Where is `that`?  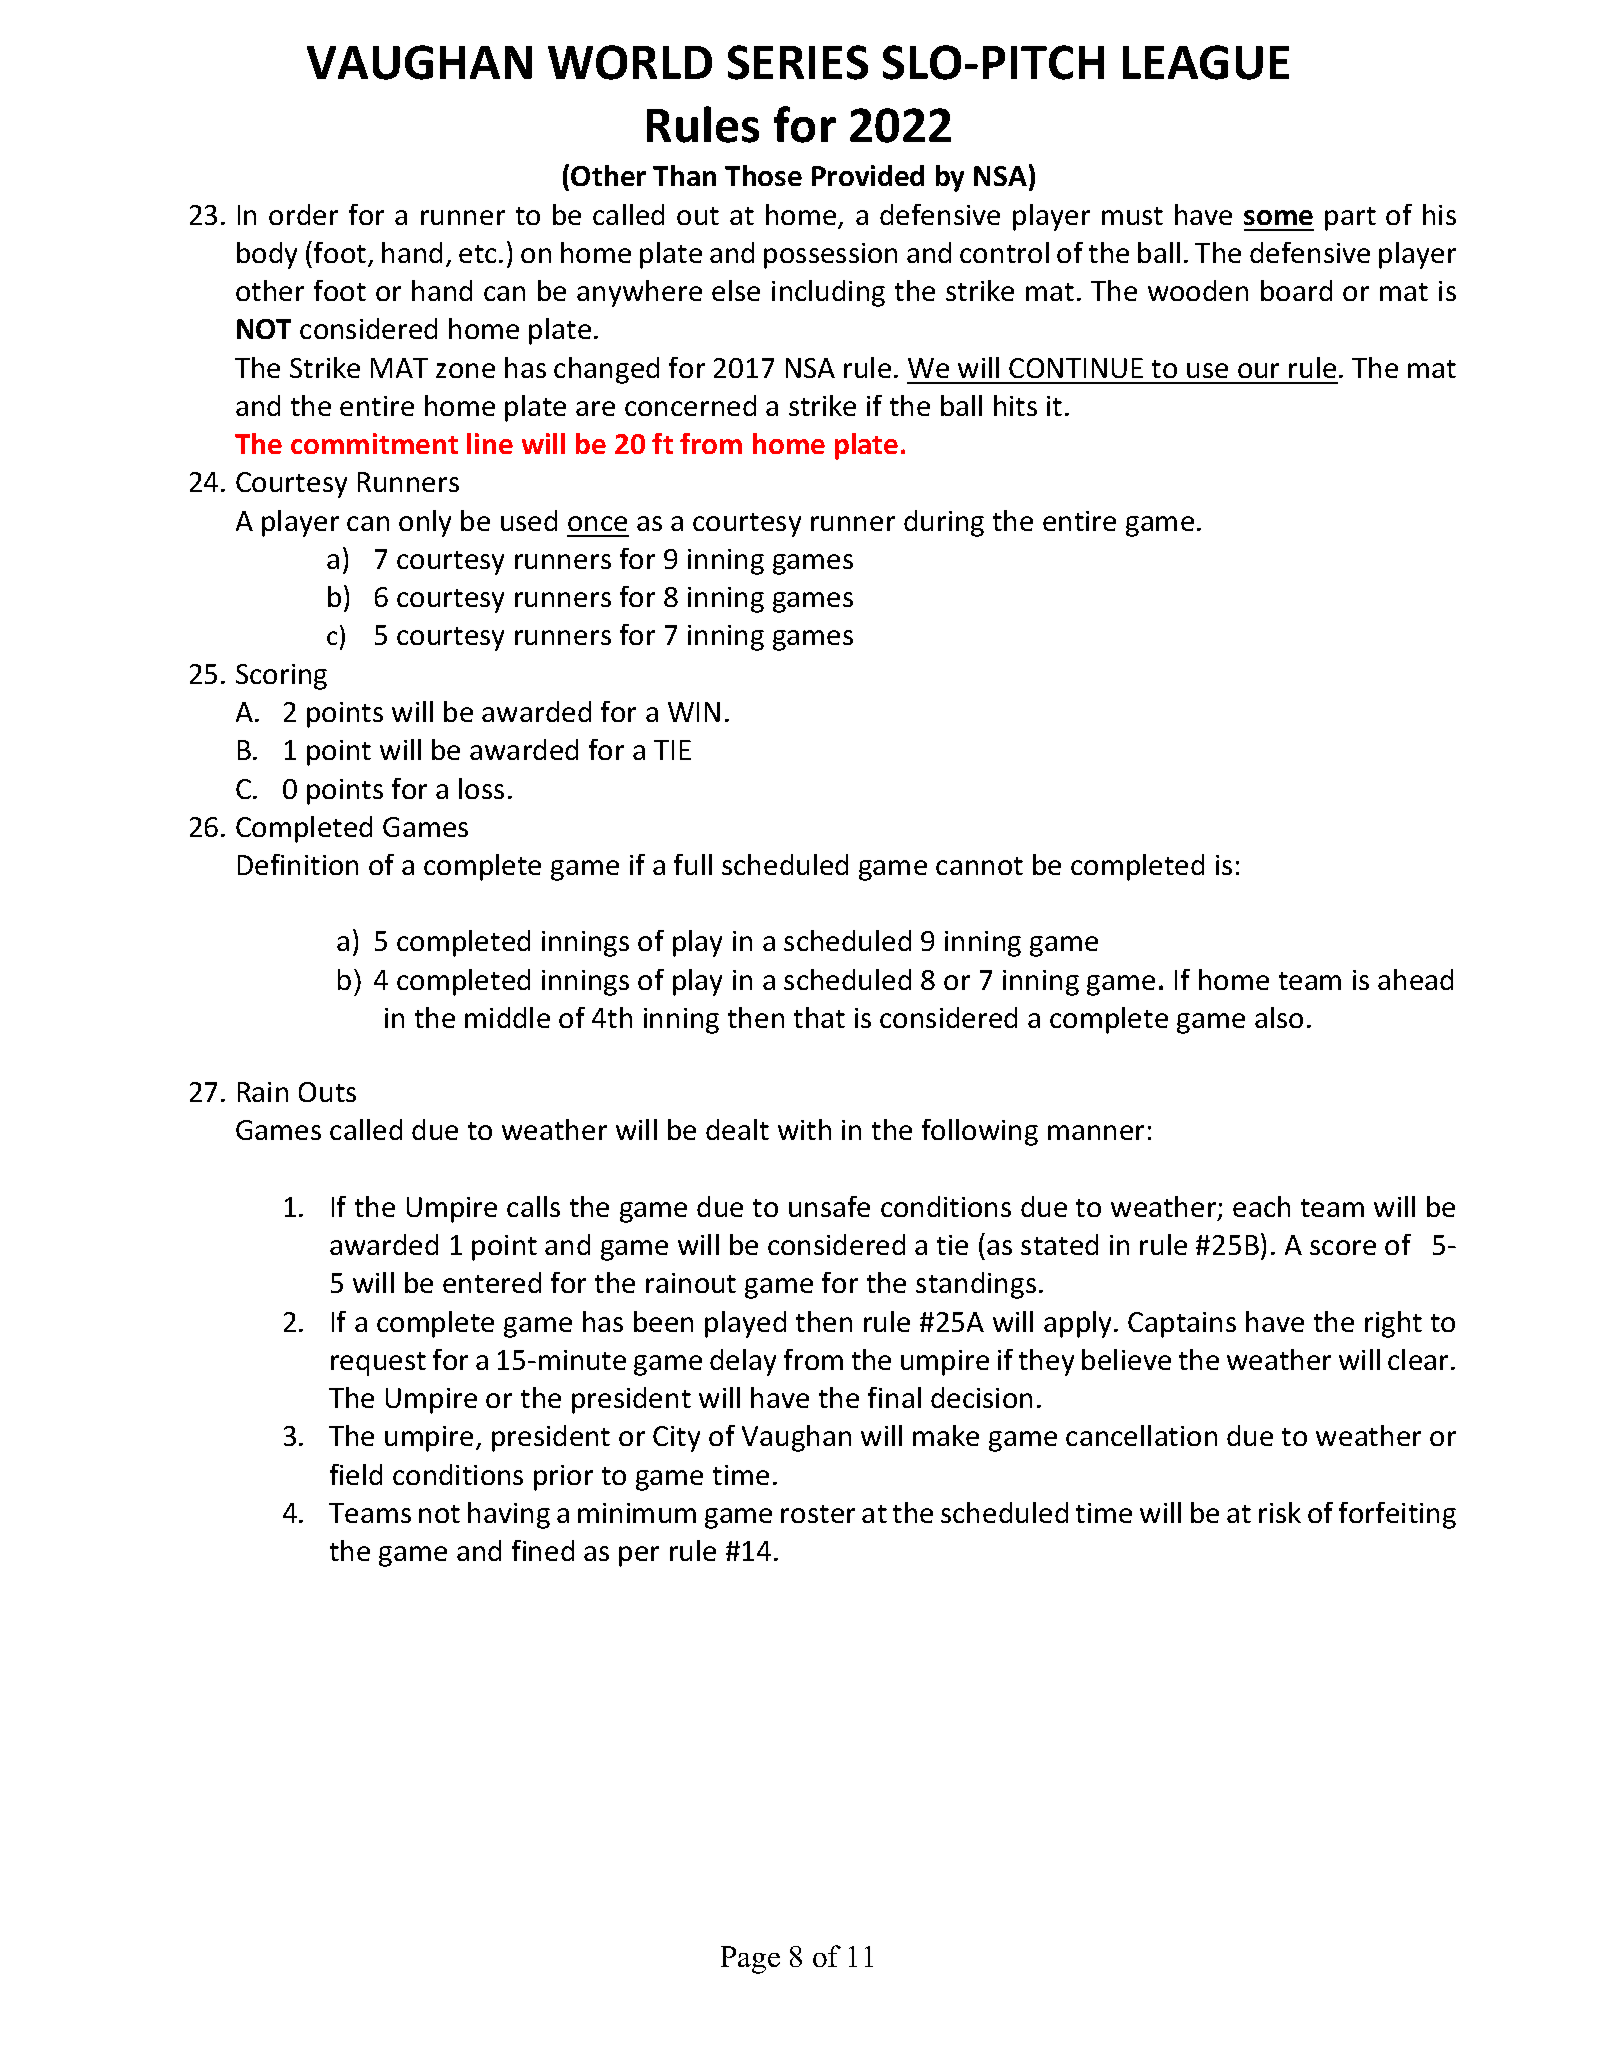 that is located at coordinates (819, 1017).
